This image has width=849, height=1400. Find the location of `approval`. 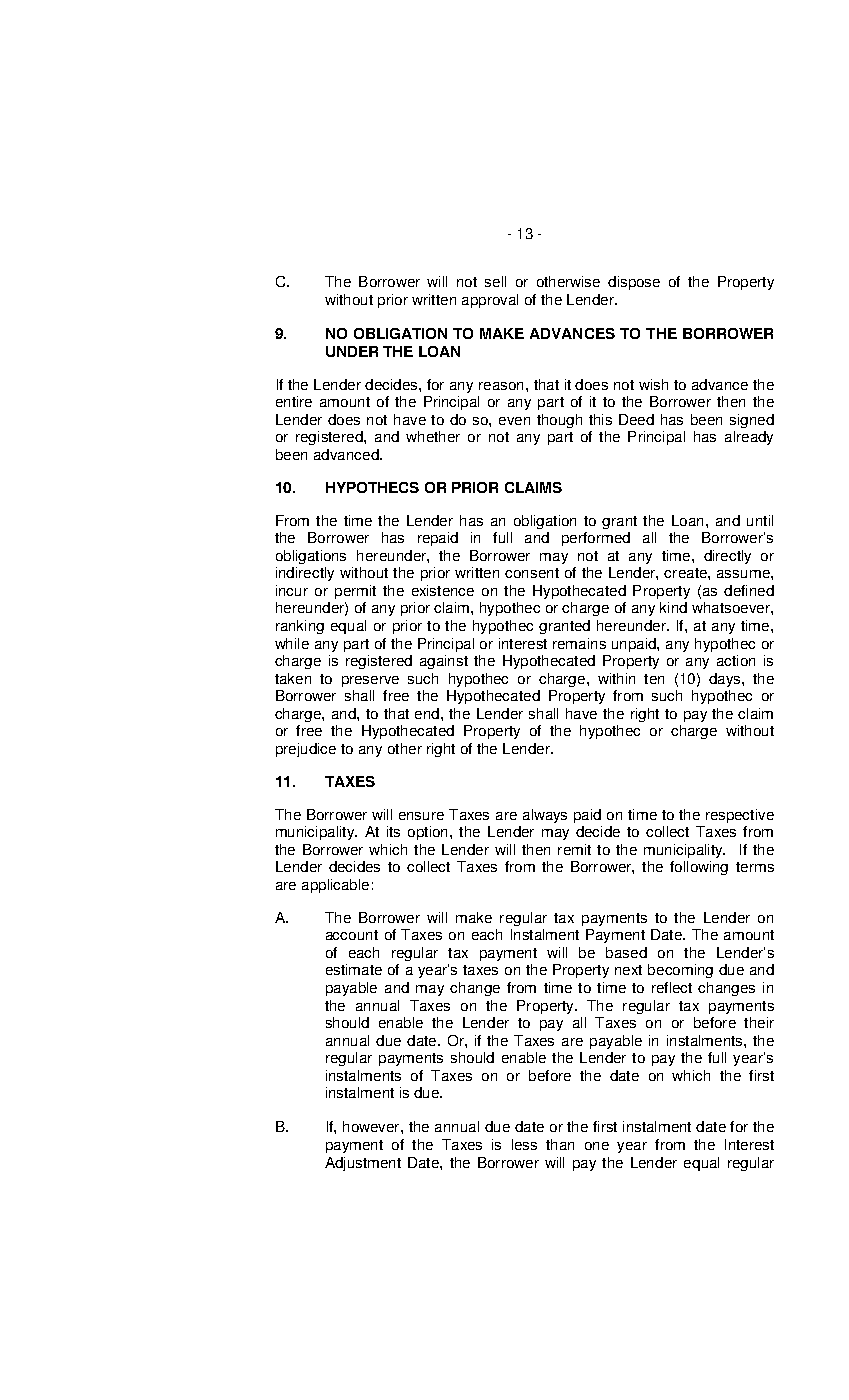

approval is located at coordinates (490, 301).
